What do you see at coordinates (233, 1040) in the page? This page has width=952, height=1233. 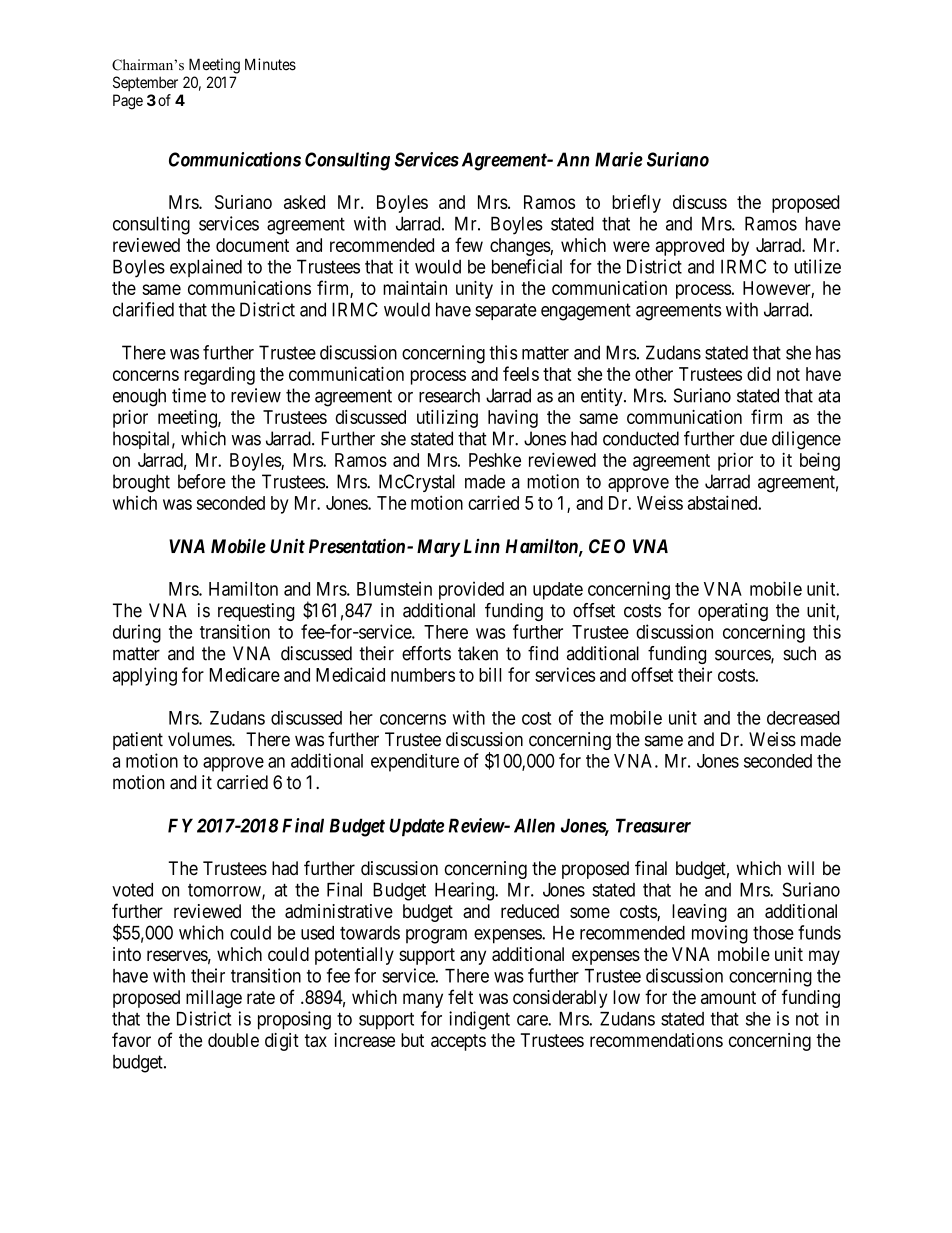 I see `double` at bounding box center [233, 1040].
